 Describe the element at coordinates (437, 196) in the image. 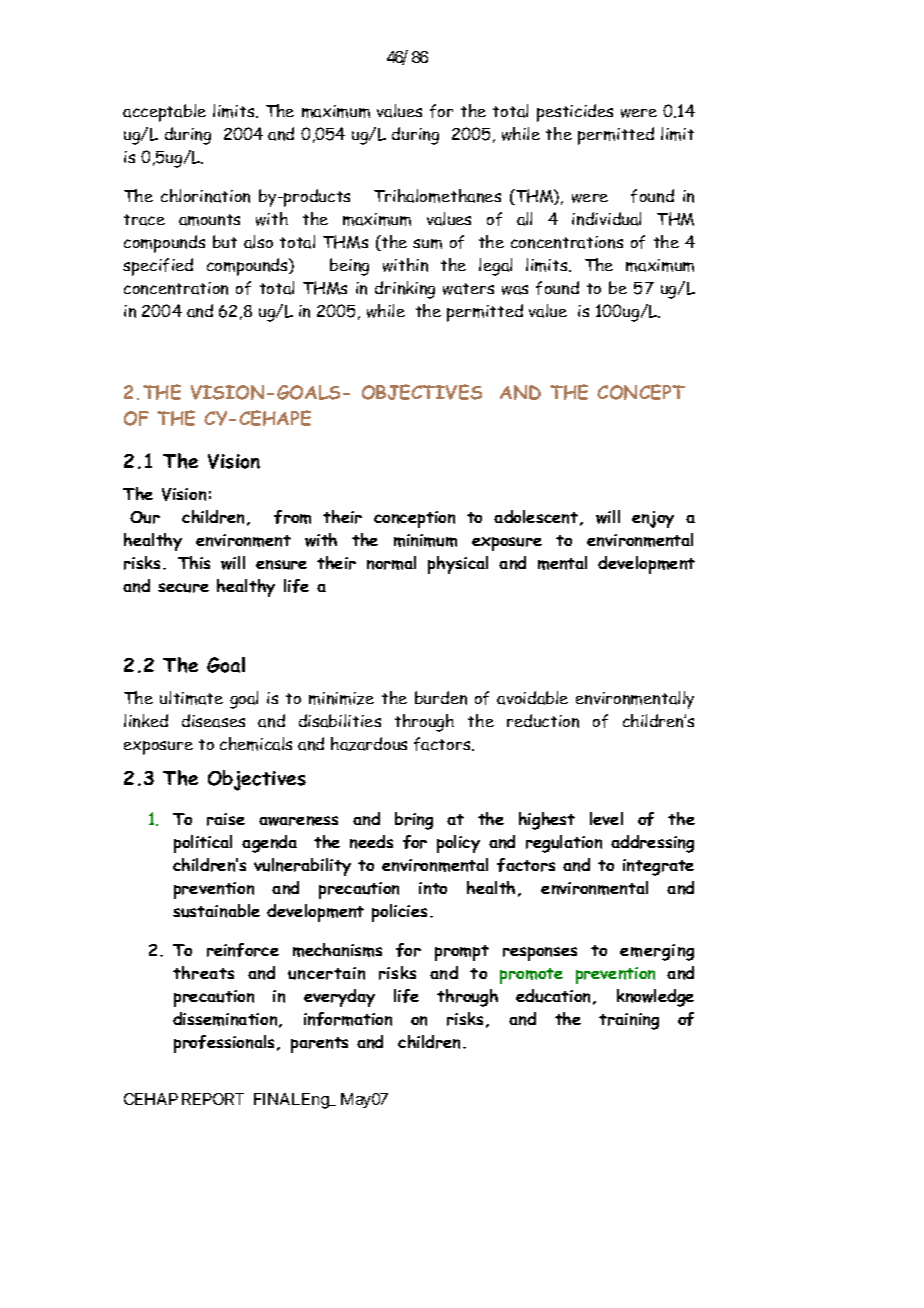

I see `Trihalomethanes` at that location.
